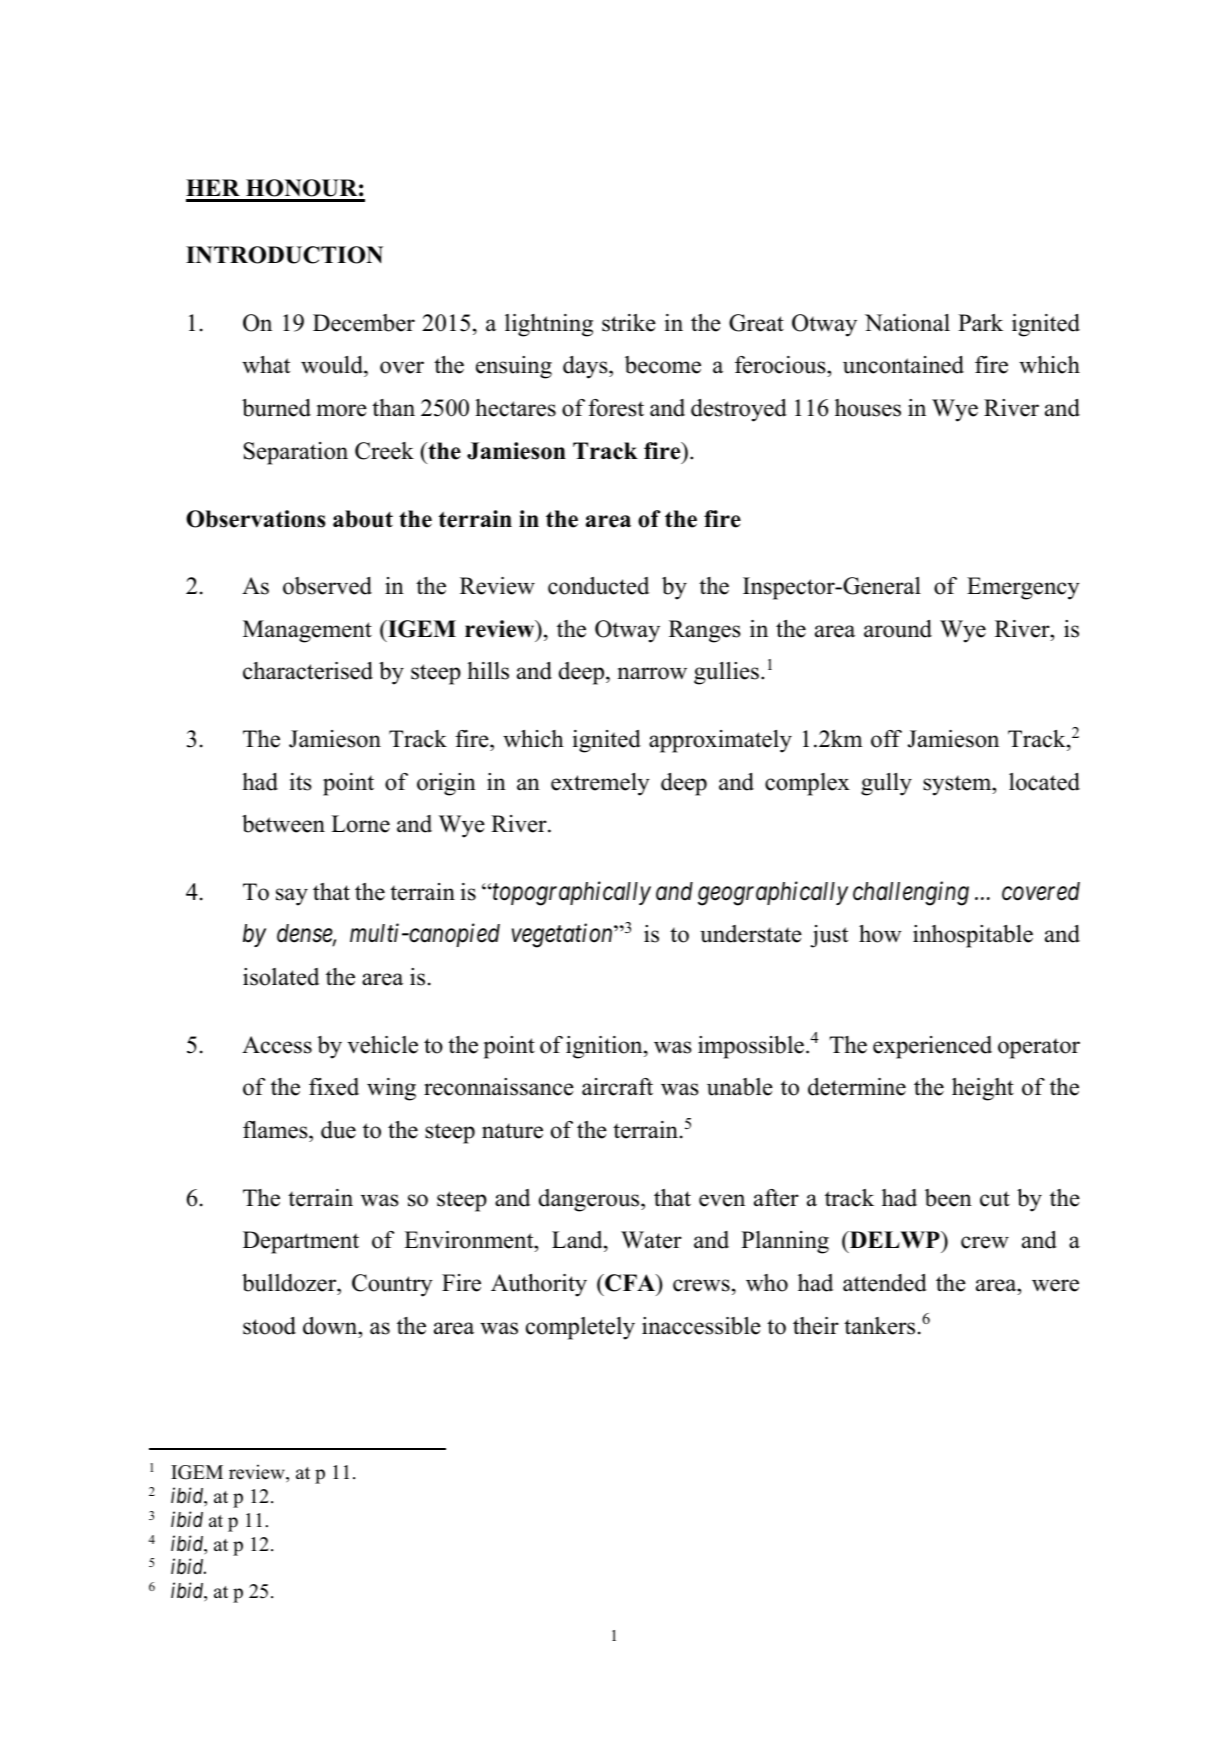 This image has height=1738, width=1229. I want to click on Park, so click(980, 322).
